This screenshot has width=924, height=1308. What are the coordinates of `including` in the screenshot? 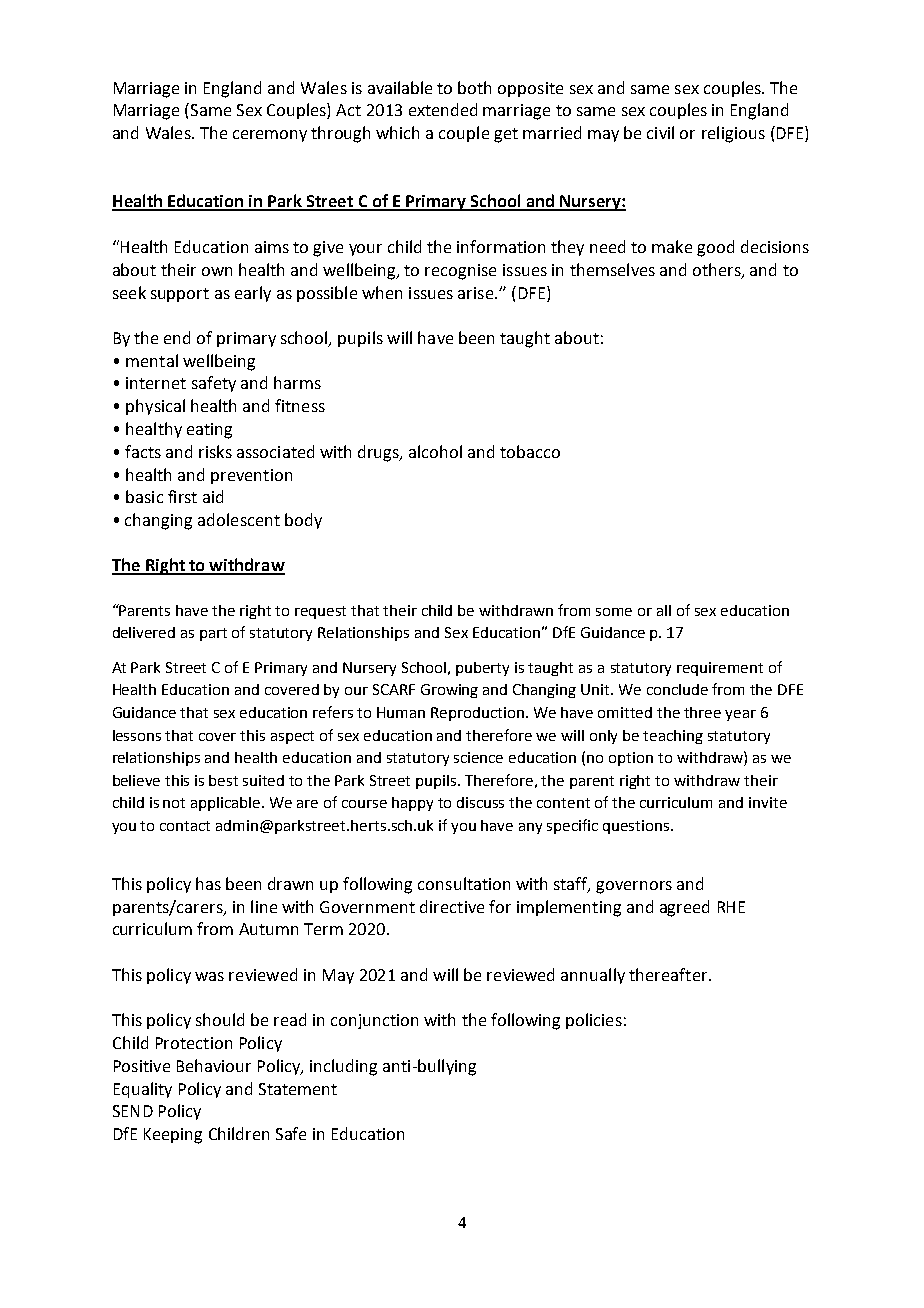 It's located at (343, 1067).
